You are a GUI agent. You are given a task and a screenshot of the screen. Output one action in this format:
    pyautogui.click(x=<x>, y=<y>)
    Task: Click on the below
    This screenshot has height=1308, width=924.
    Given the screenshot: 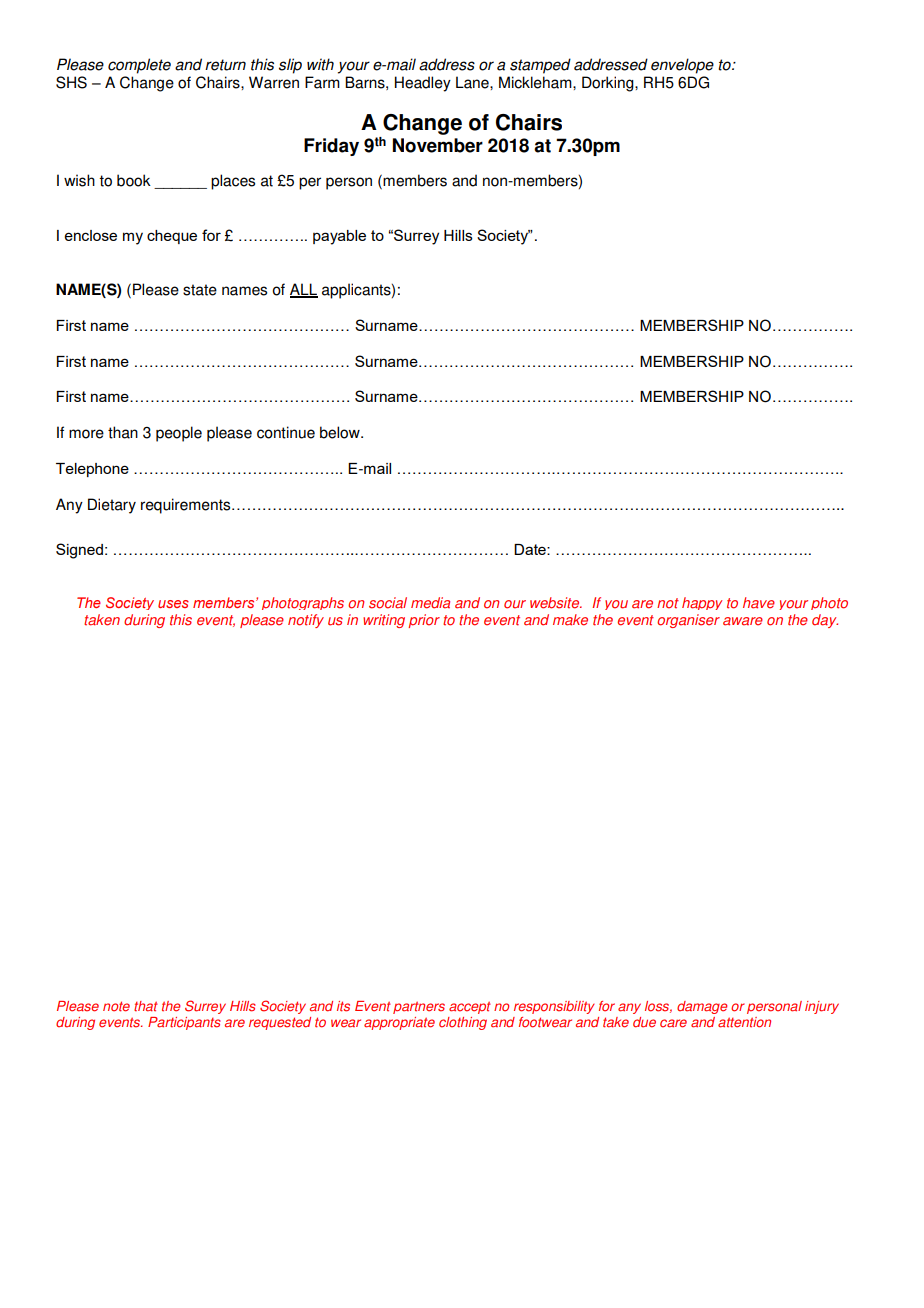 What is the action you would take?
    pyautogui.click(x=341, y=432)
